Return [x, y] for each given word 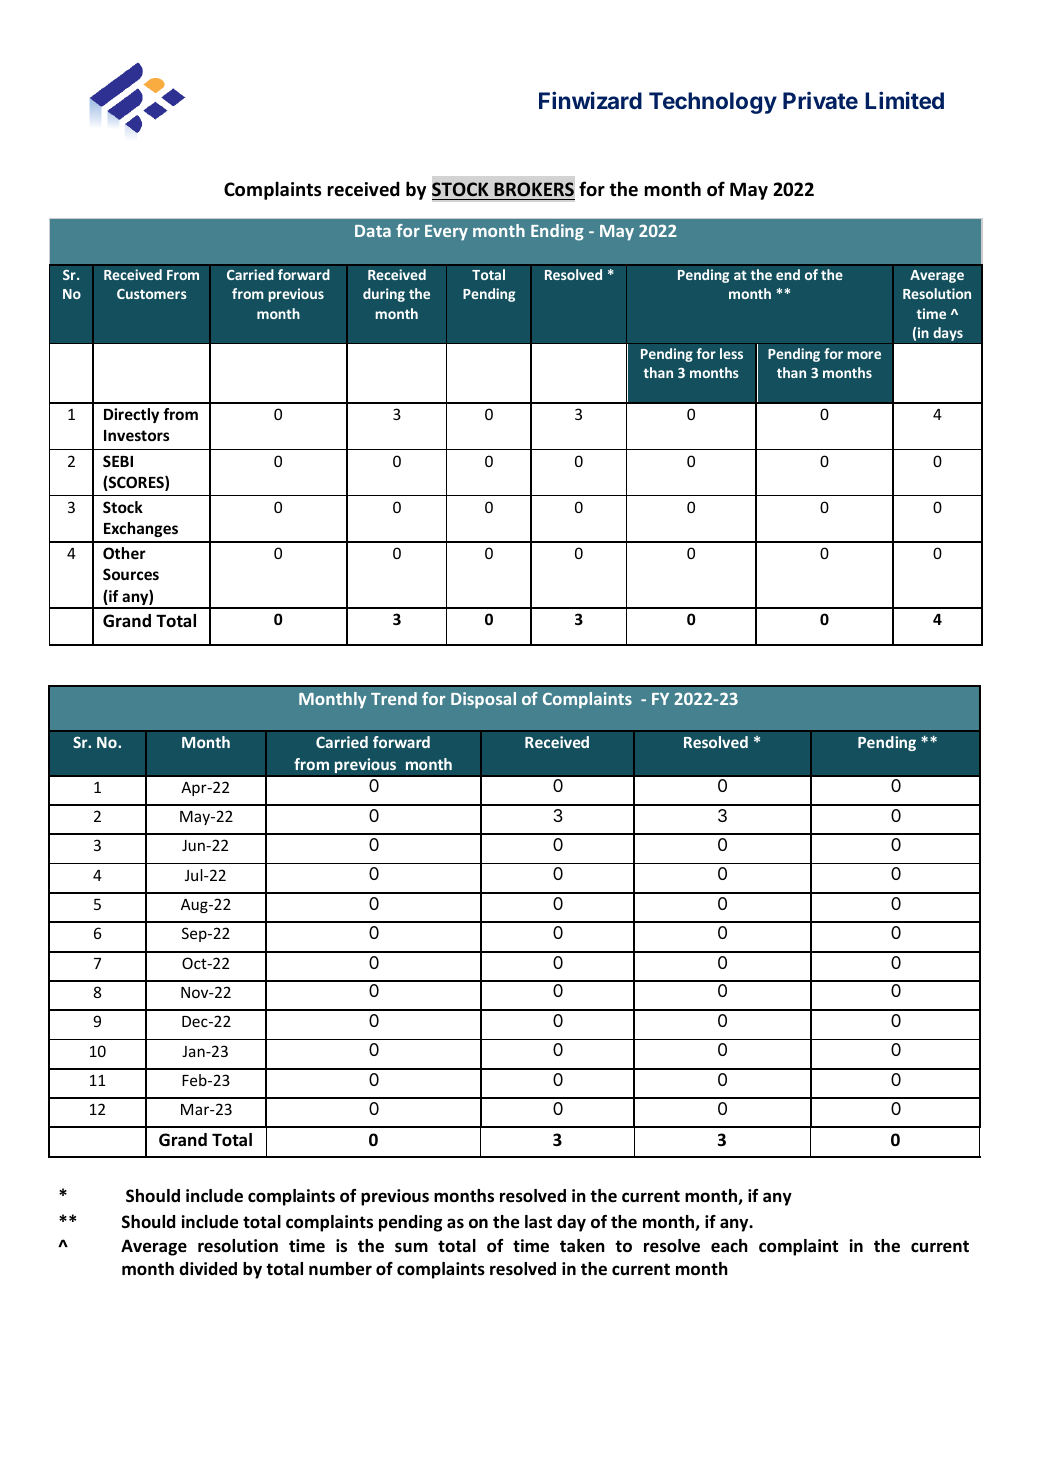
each [729, 1245]
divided [208, 1269]
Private [820, 100]
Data [373, 231]
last [538, 1222]
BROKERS [534, 189]
